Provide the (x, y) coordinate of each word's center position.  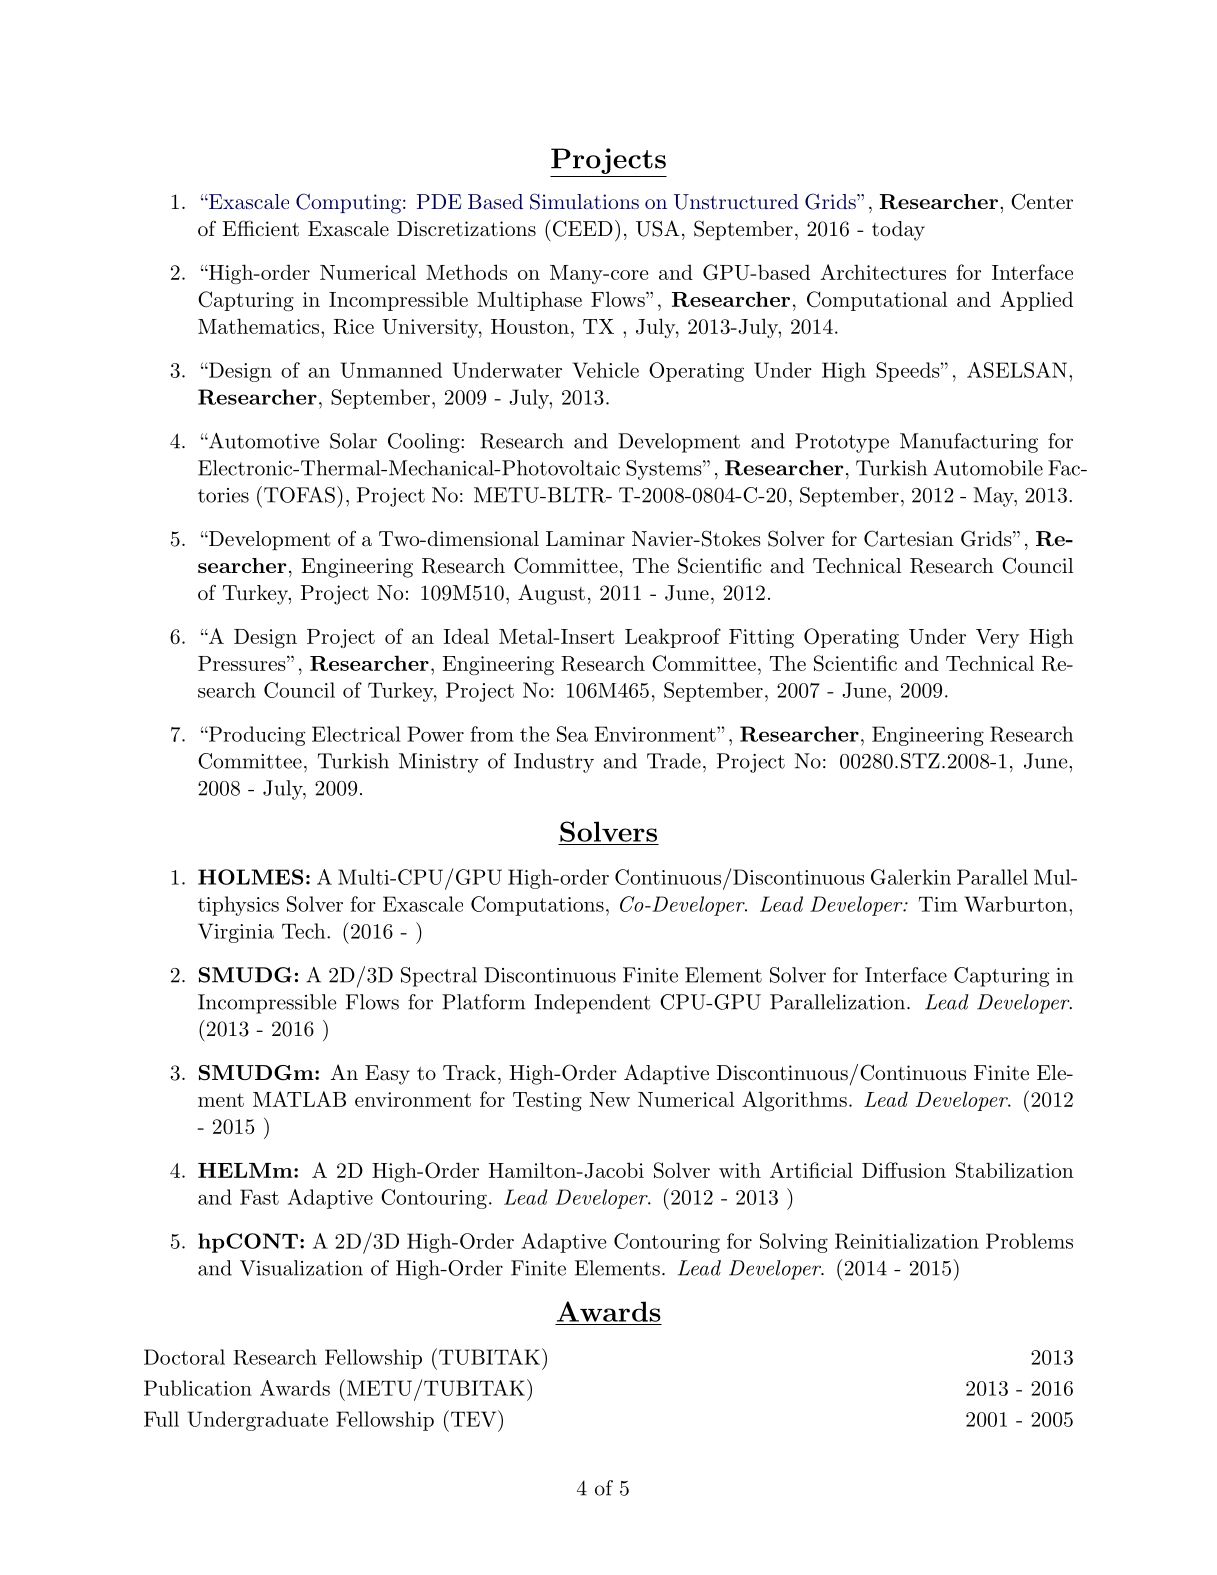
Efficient (261, 228)
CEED (581, 228)
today (898, 231)
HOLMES (250, 877)
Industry (554, 763)
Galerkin (911, 877)
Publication (198, 1388)
